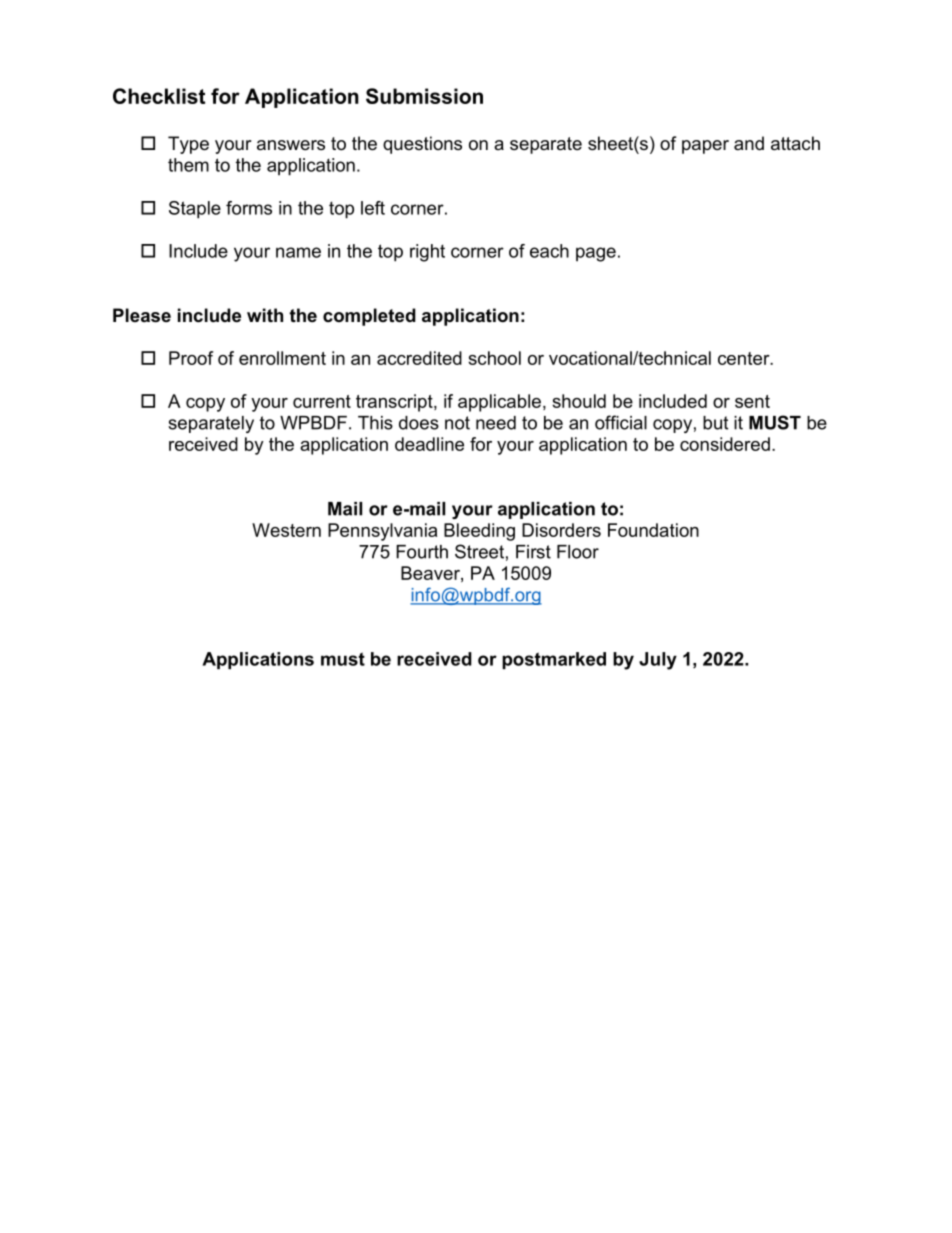 The height and width of the image is (1233, 952). I want to click on Checklist, so click(159, 96).
